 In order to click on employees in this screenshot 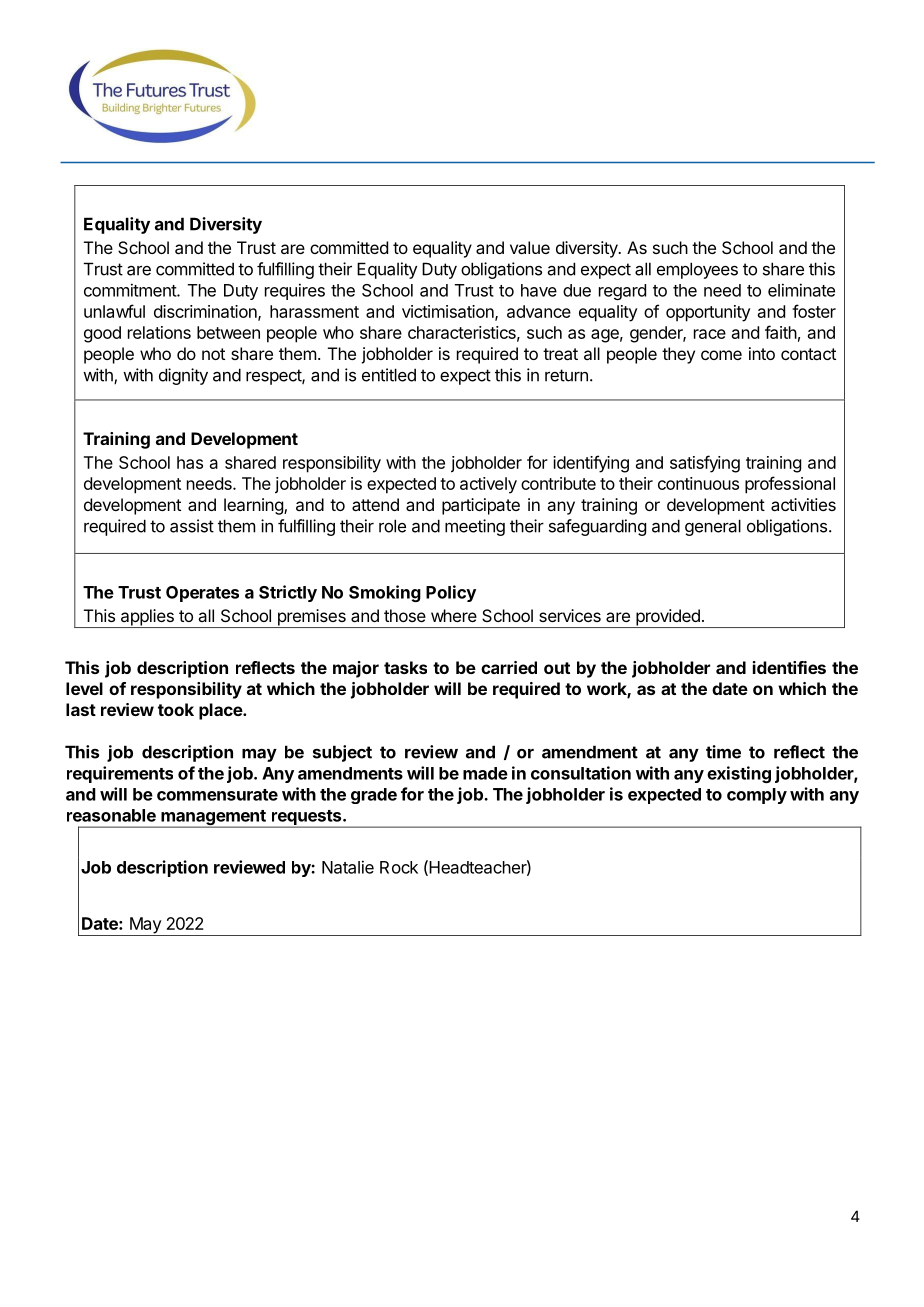, I will do `click(697, 270)`.
